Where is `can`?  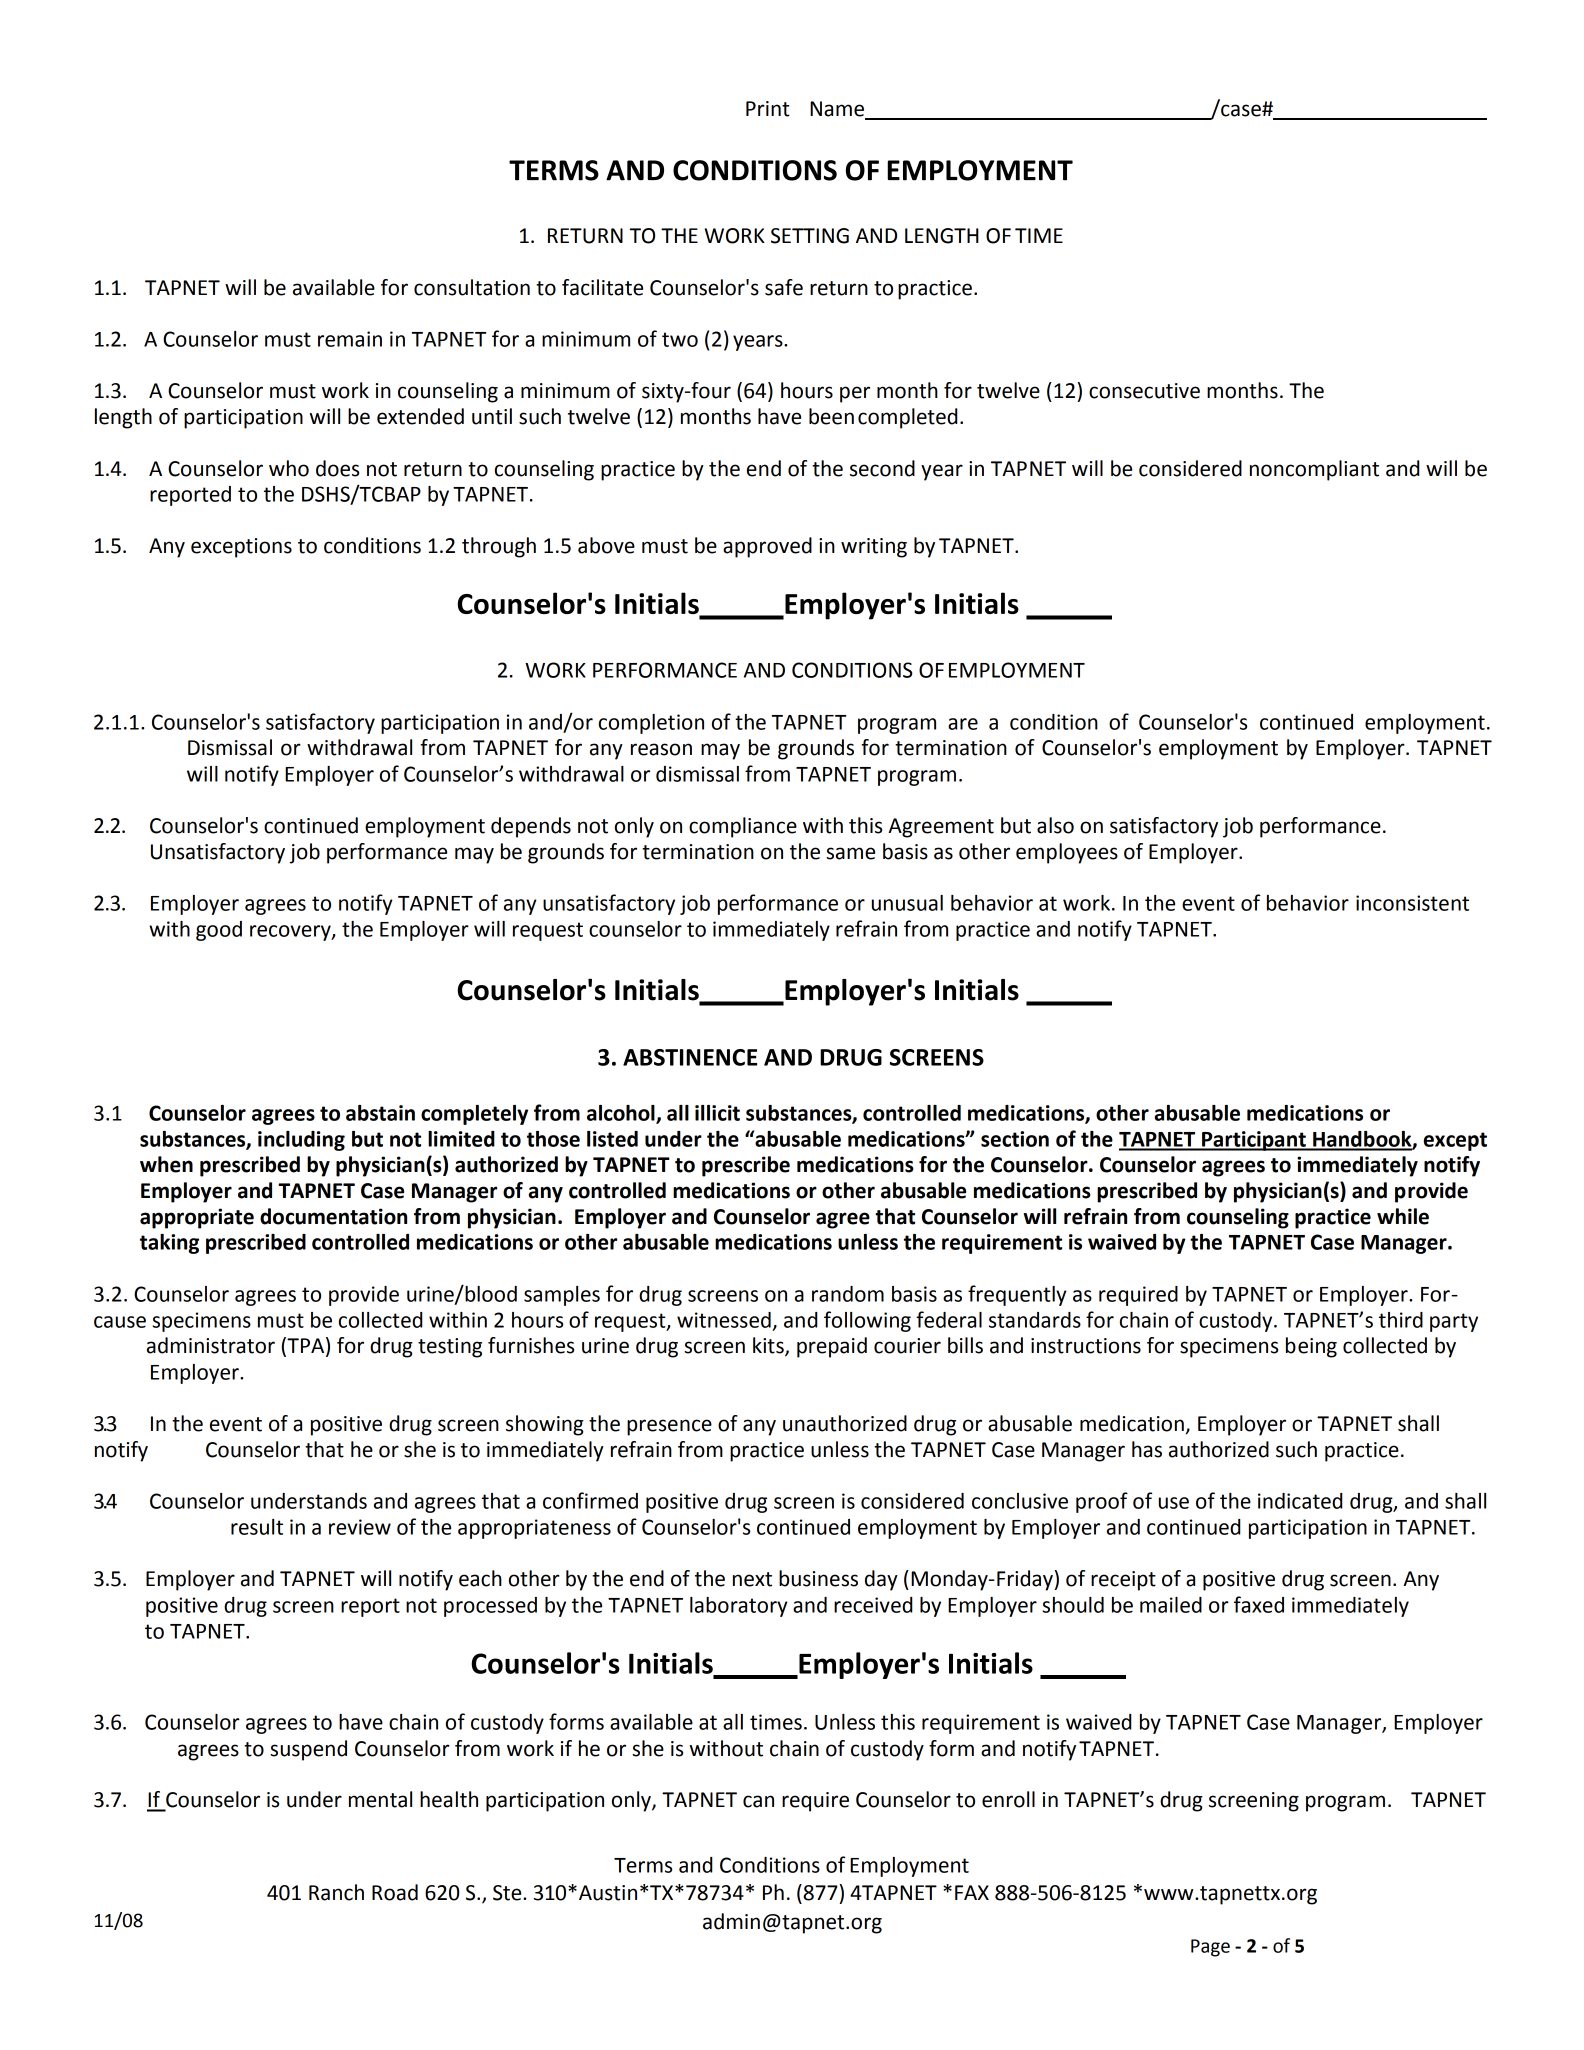
can is located at coordinates (758, 1801).
